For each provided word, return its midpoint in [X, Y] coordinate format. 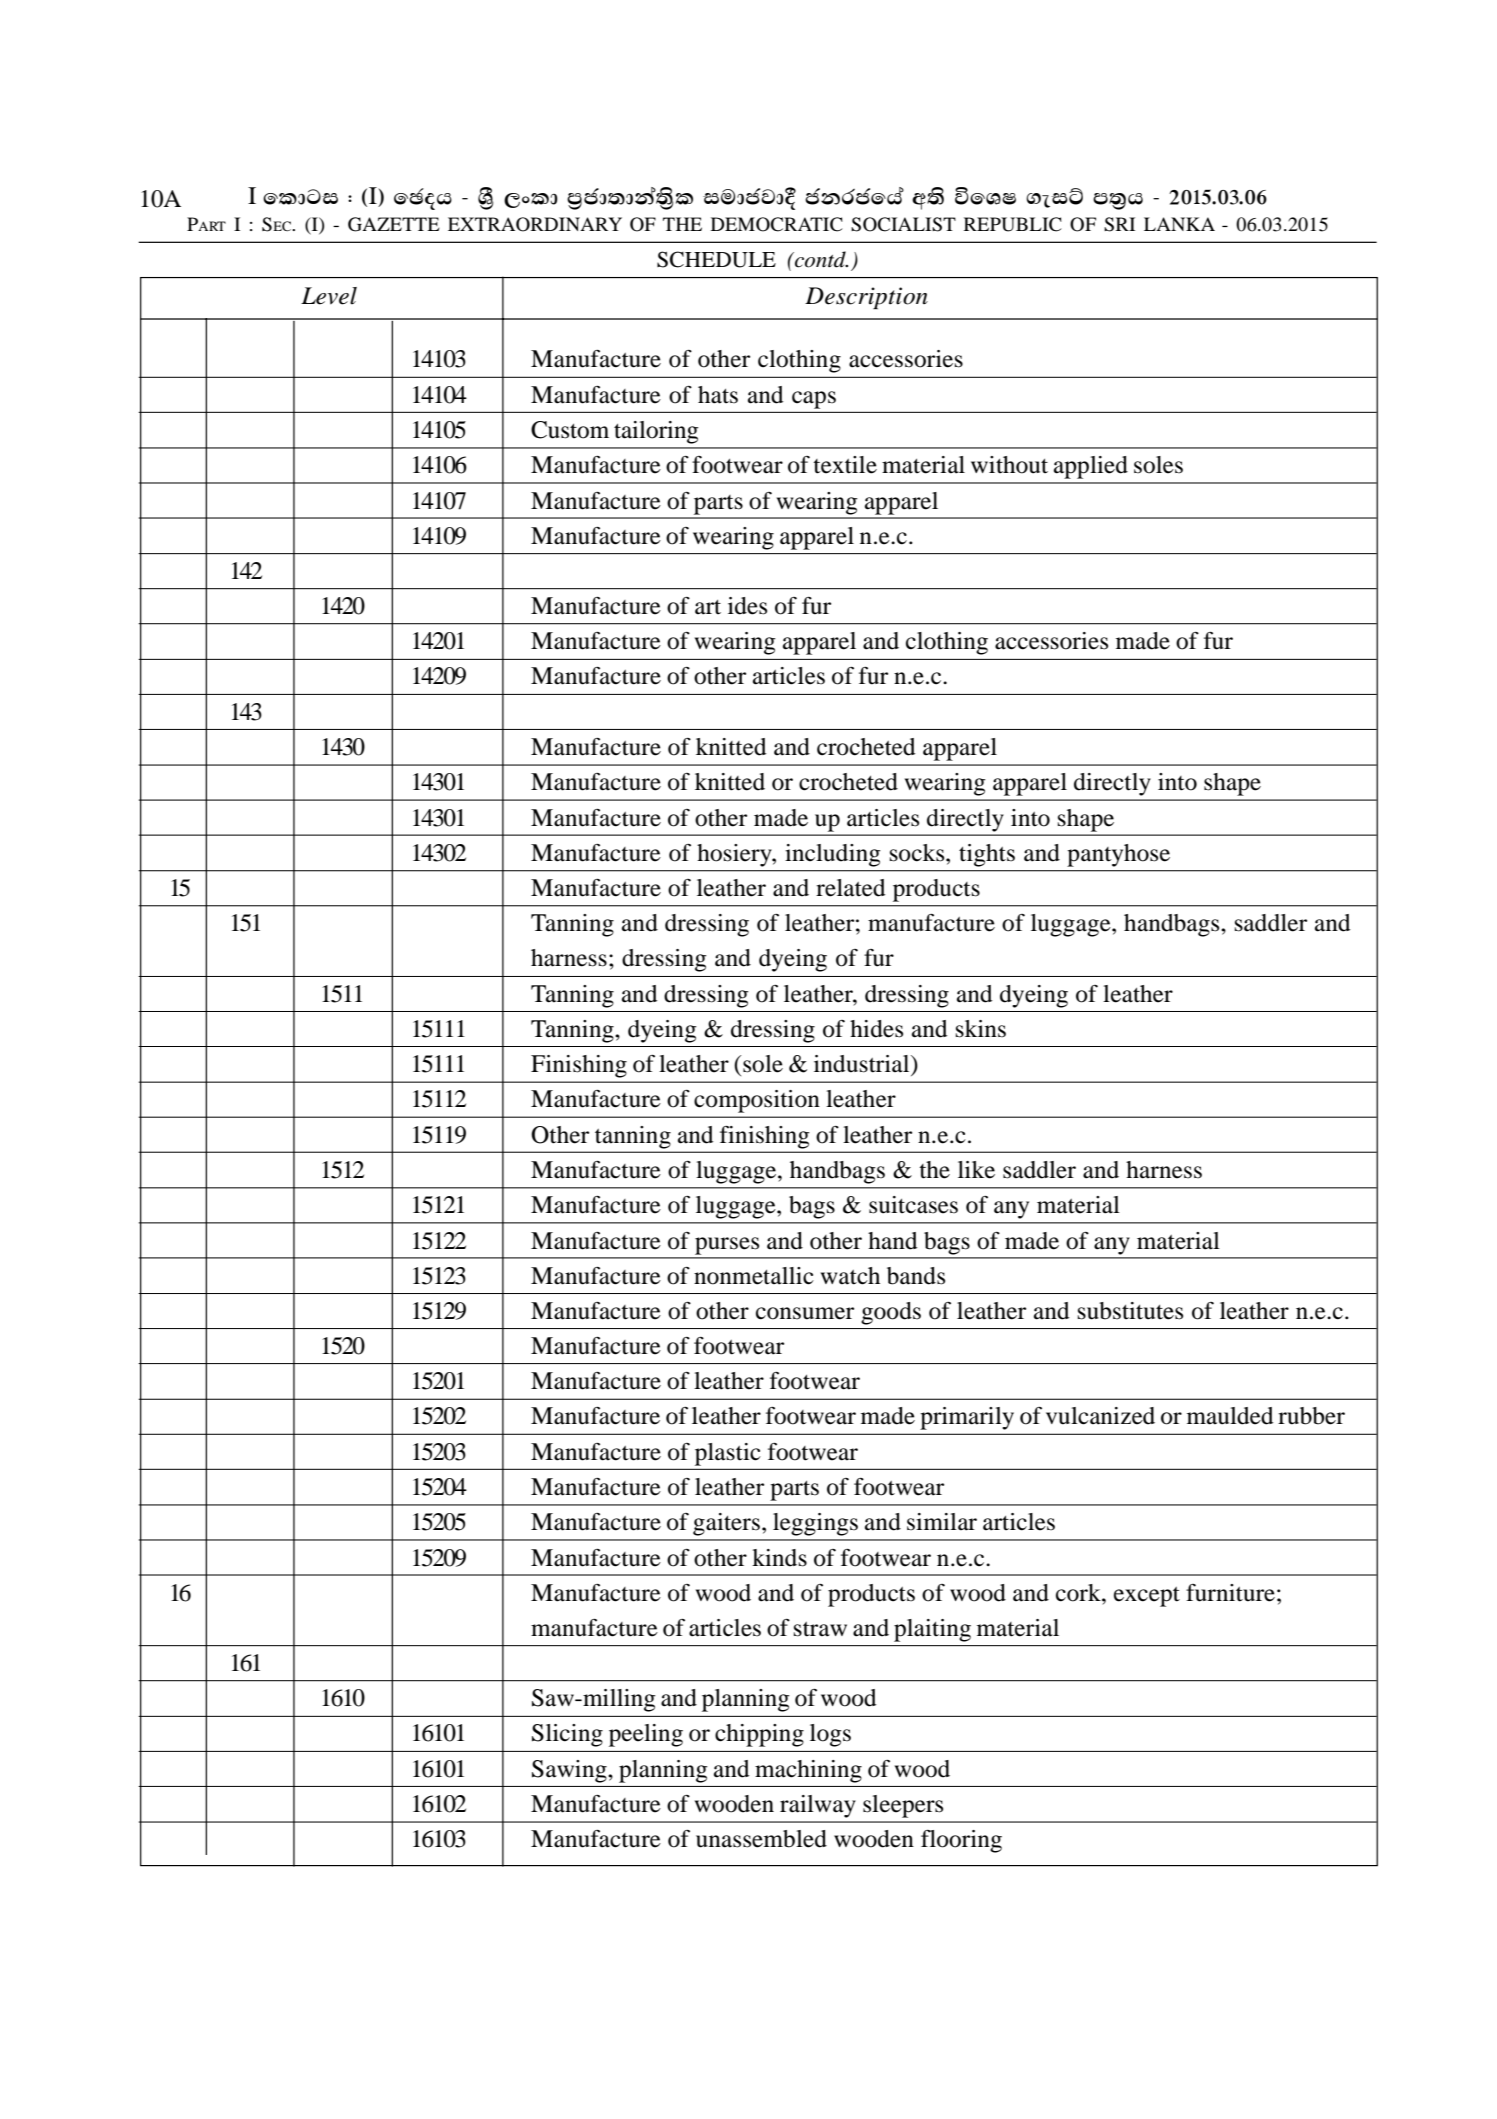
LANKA [1179, 224]
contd [820, 259]
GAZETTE [394, 224]
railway [818, 1806]
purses [727, 1246]
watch [850, 1276]
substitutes [1130, 1311]
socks [918, 853]
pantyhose [1118, 855]
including [833, 855]
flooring [961, 1841]
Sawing [570, 1771]
